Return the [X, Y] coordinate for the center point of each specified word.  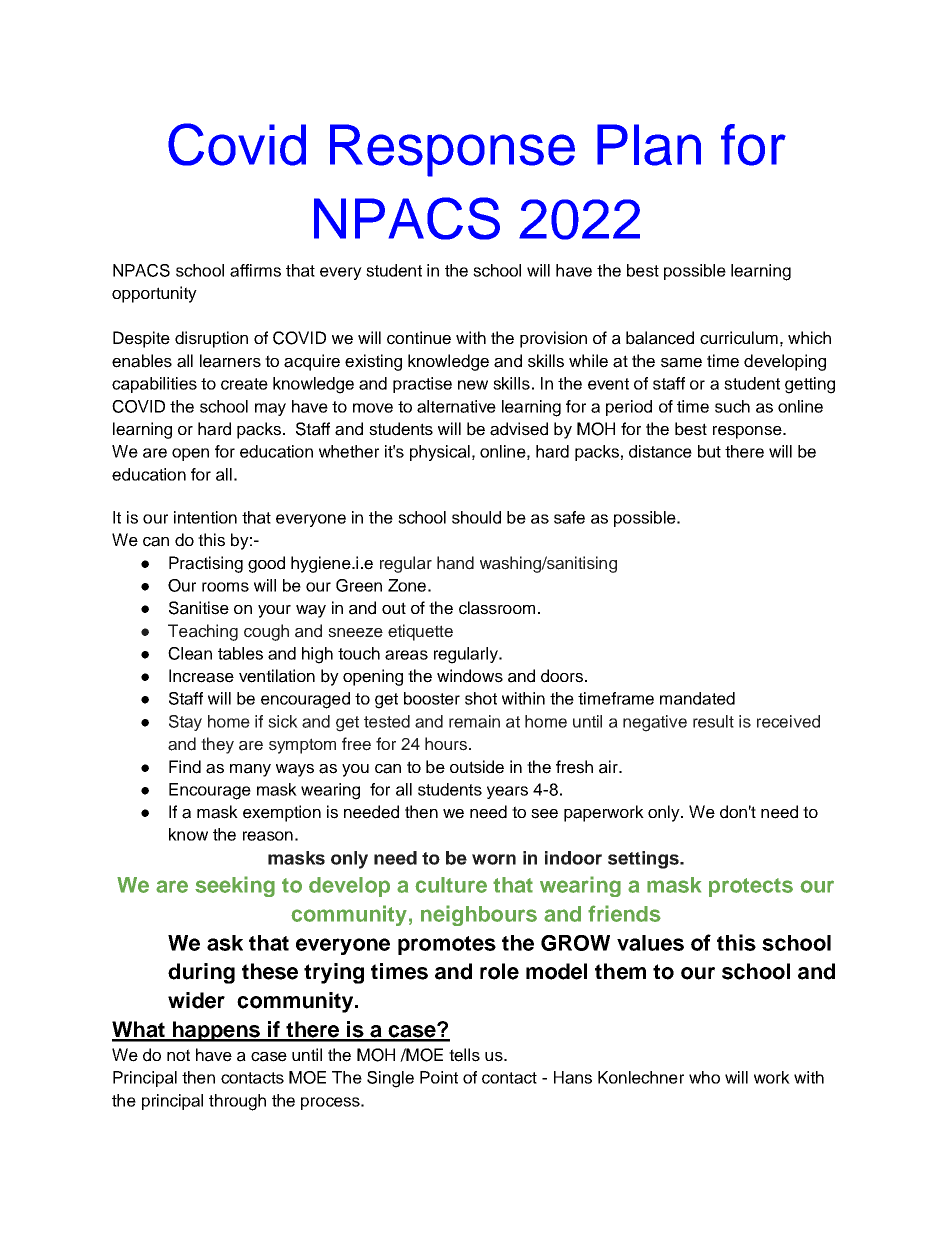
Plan [649, 145]
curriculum [739, 338]
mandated [697, 698]
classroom [497, 608]
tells [464, 1055]
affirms [255, 270]
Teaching [203, 632]
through [237, 1102]
